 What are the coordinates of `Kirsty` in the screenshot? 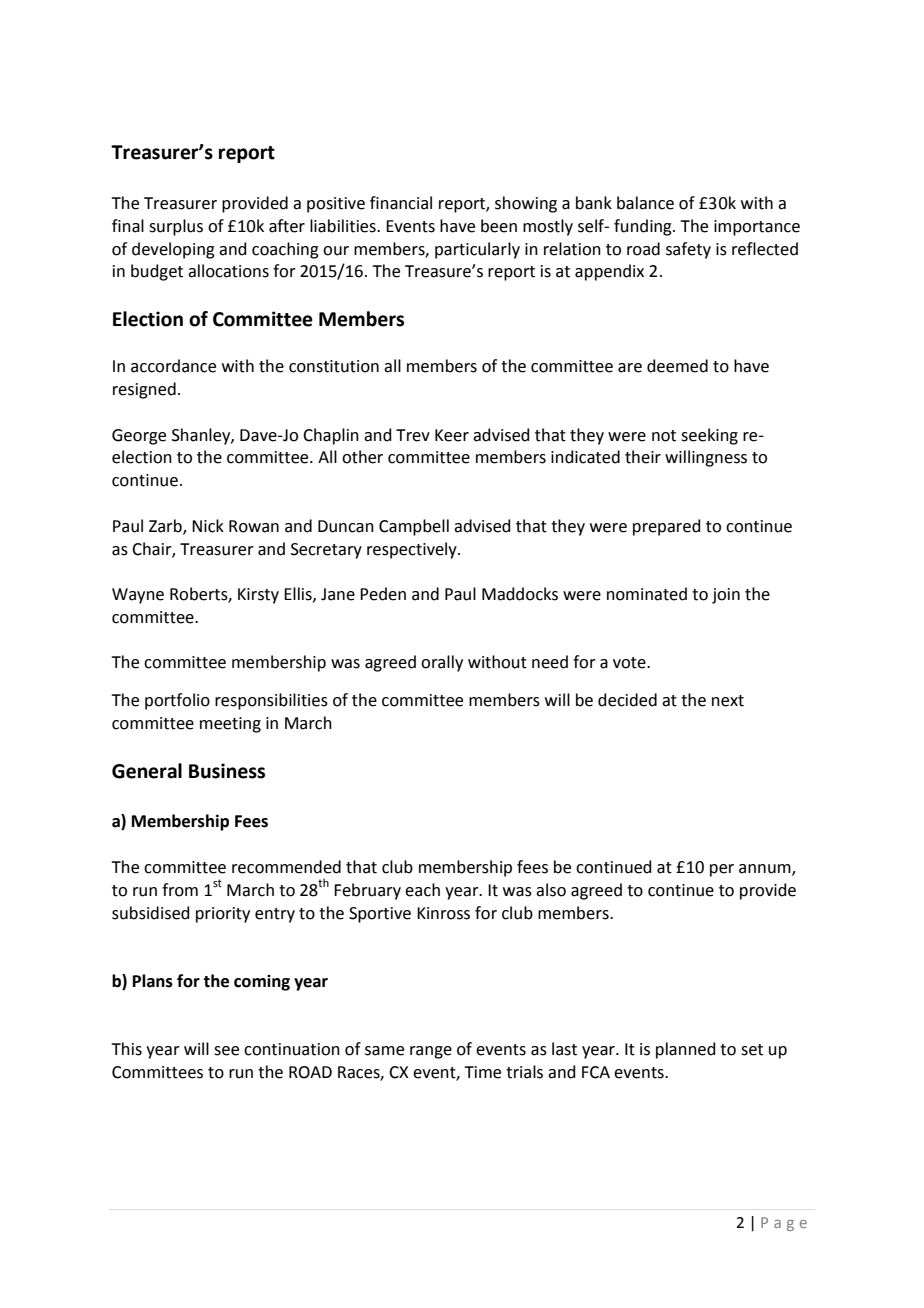 It's located at (258, 596).
